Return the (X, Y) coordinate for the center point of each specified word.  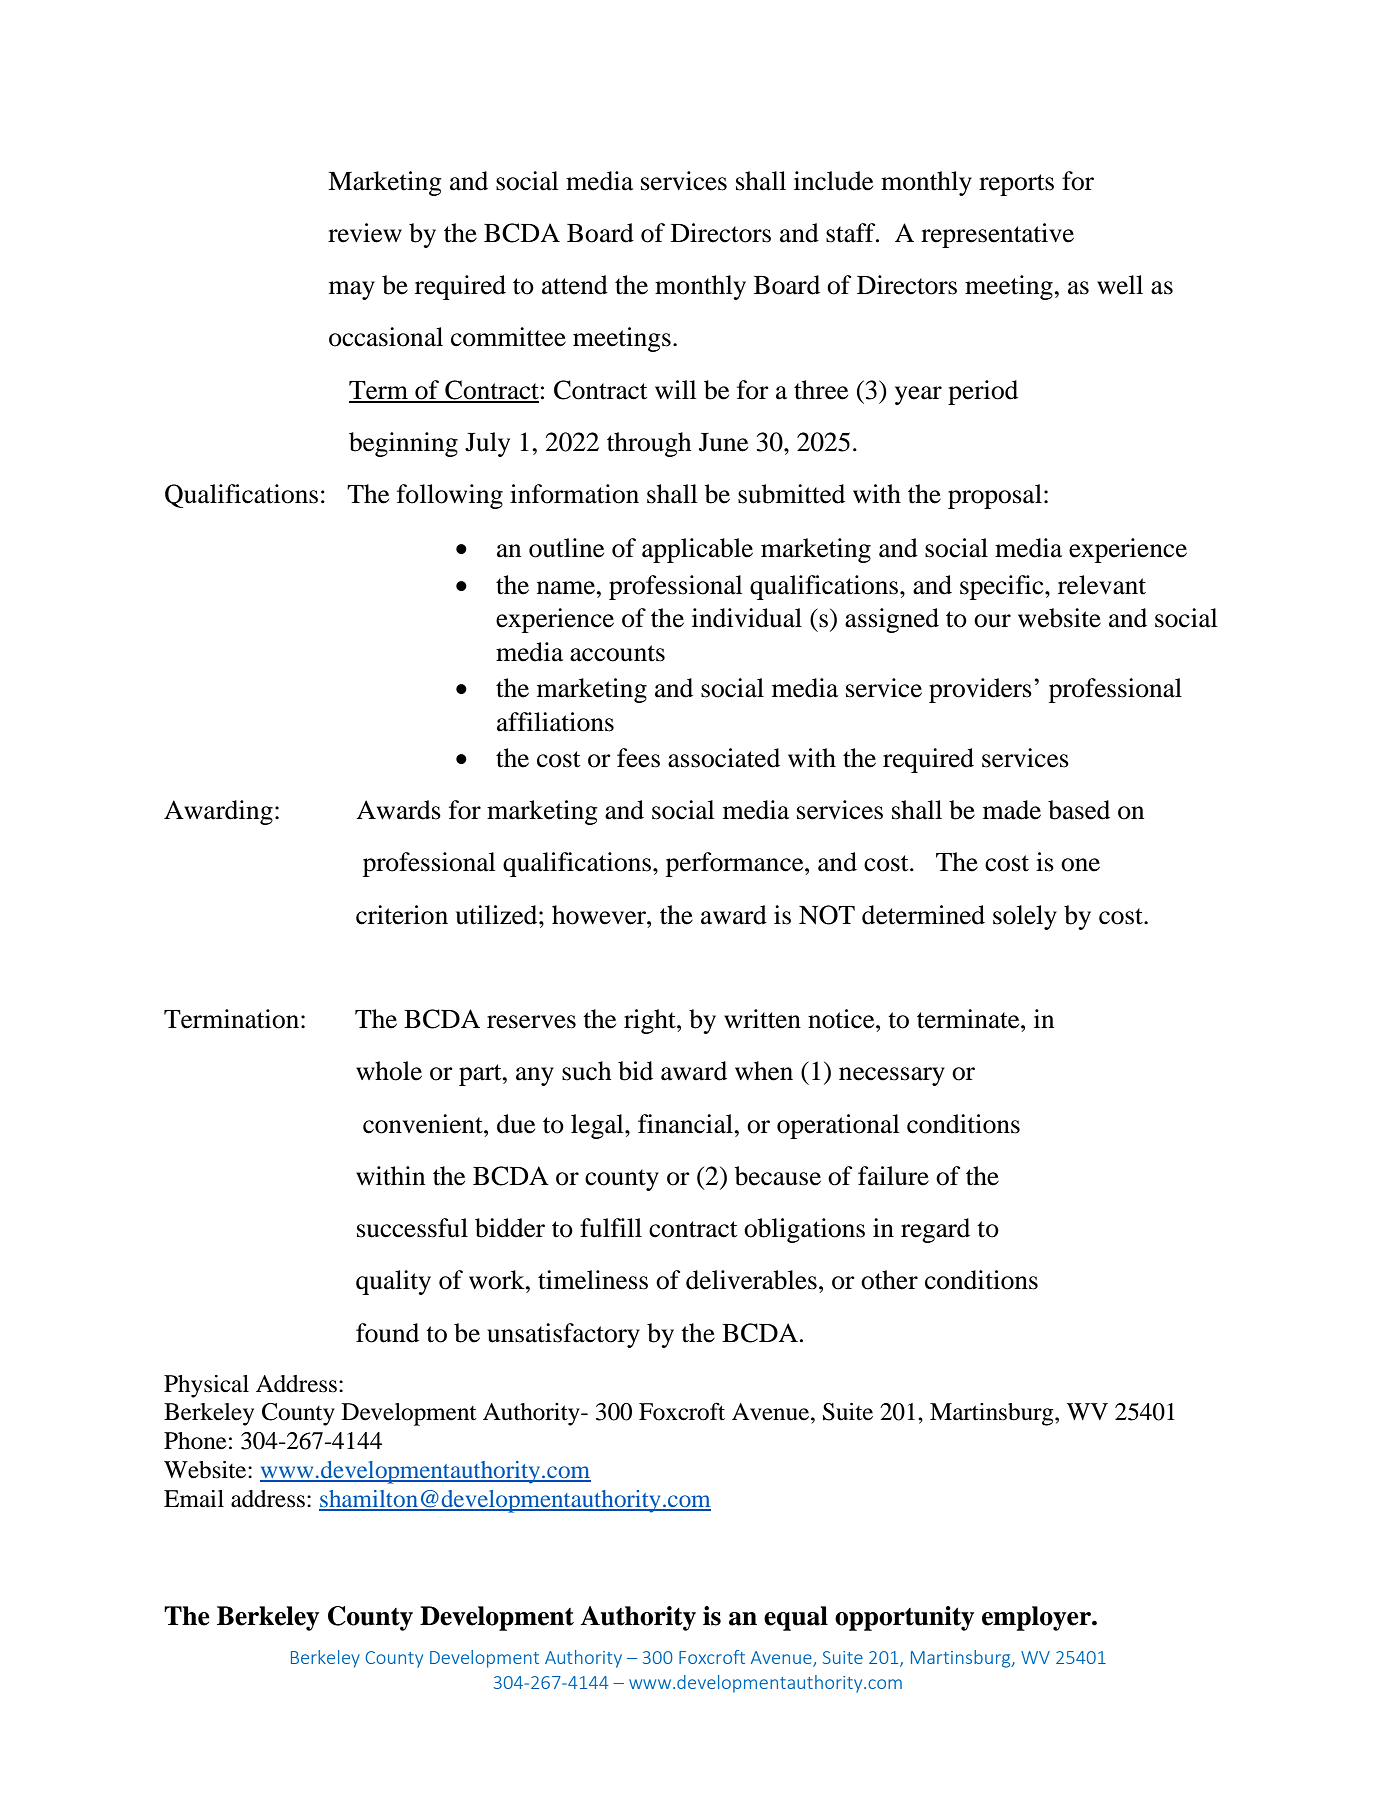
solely (1025, 917)
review (365, 233)
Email (194, 1499)
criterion (402, 915)
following (450, 496)
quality (393, 1282)
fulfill (611, 1228)
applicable (697, 550)
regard (935, 1230)
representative (997, 235)
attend (575, 285)
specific (1003, 587)
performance (736, 864)
